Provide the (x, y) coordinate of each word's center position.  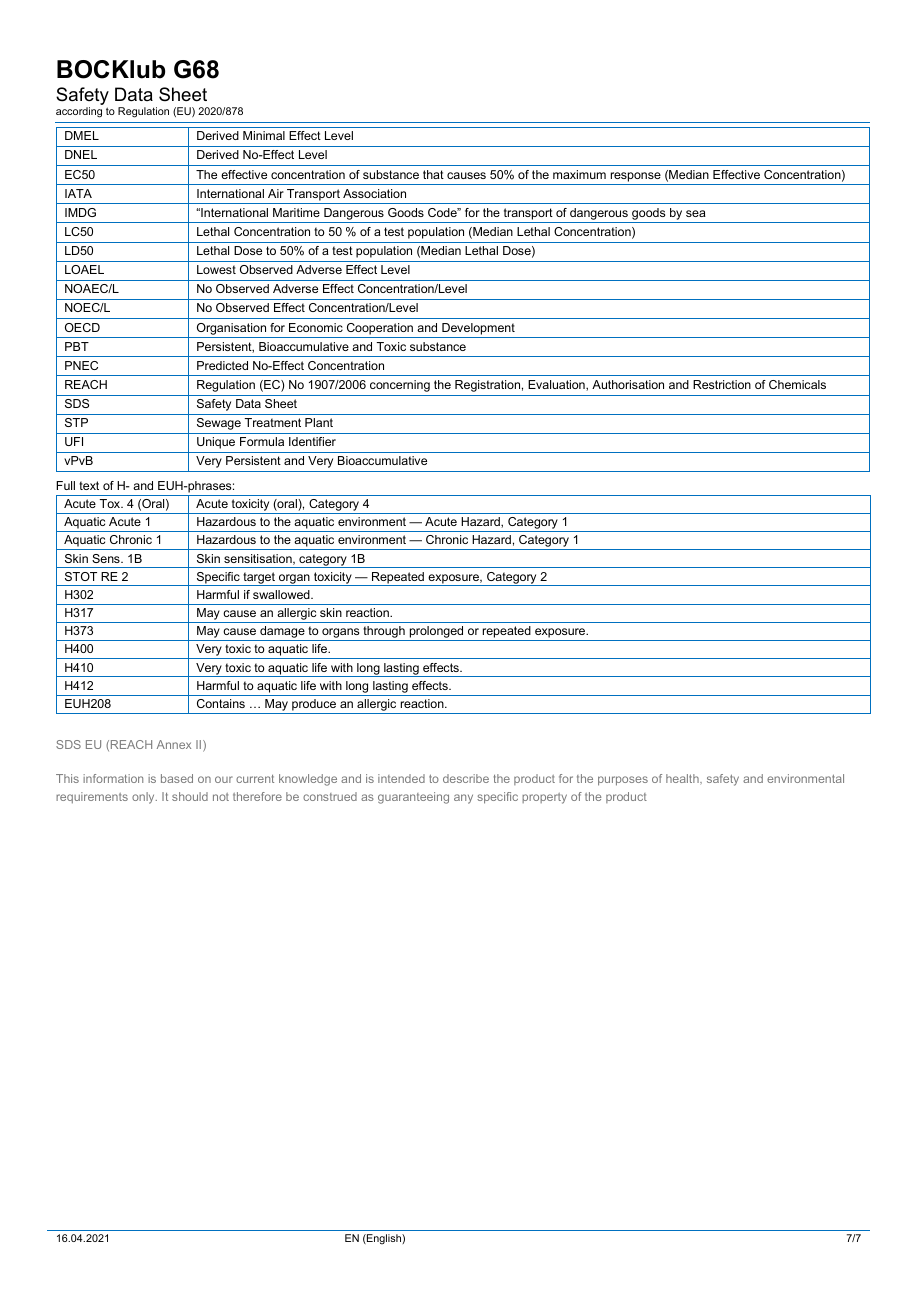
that (433, 174)
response (636, 177)
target (259, 579)
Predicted (222, 365)
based (177, 778)
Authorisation (628, 384)
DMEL (82, 135)
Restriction (722, 384)
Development (478, 329)
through (384, 633)
